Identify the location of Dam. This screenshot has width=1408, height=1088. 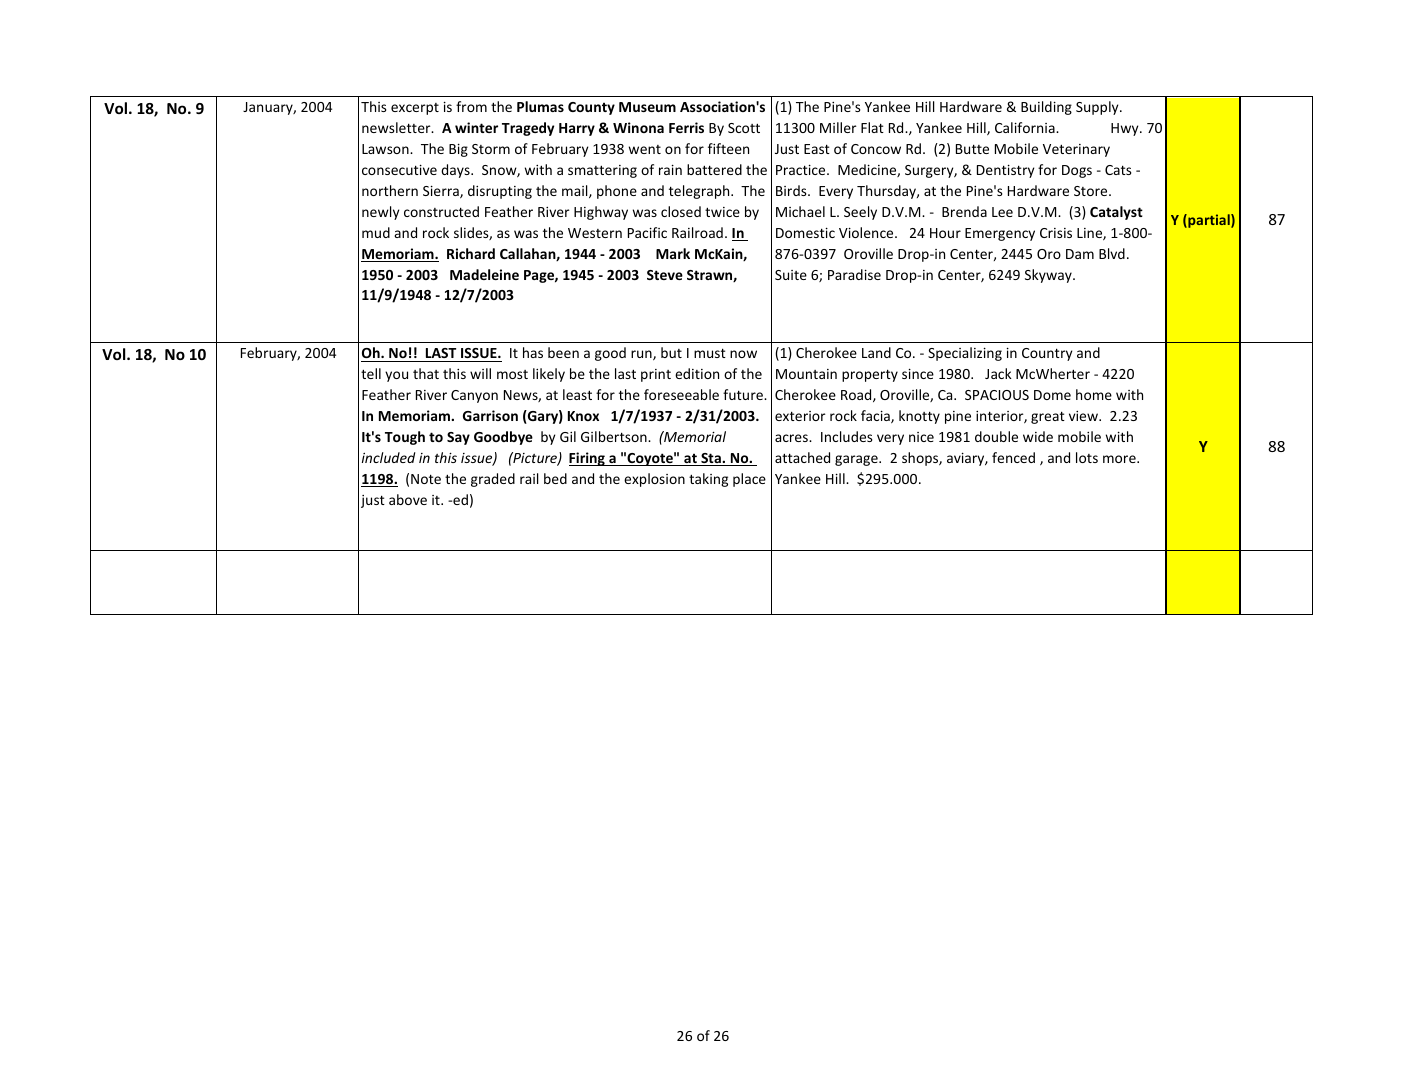
(1080, 254).
